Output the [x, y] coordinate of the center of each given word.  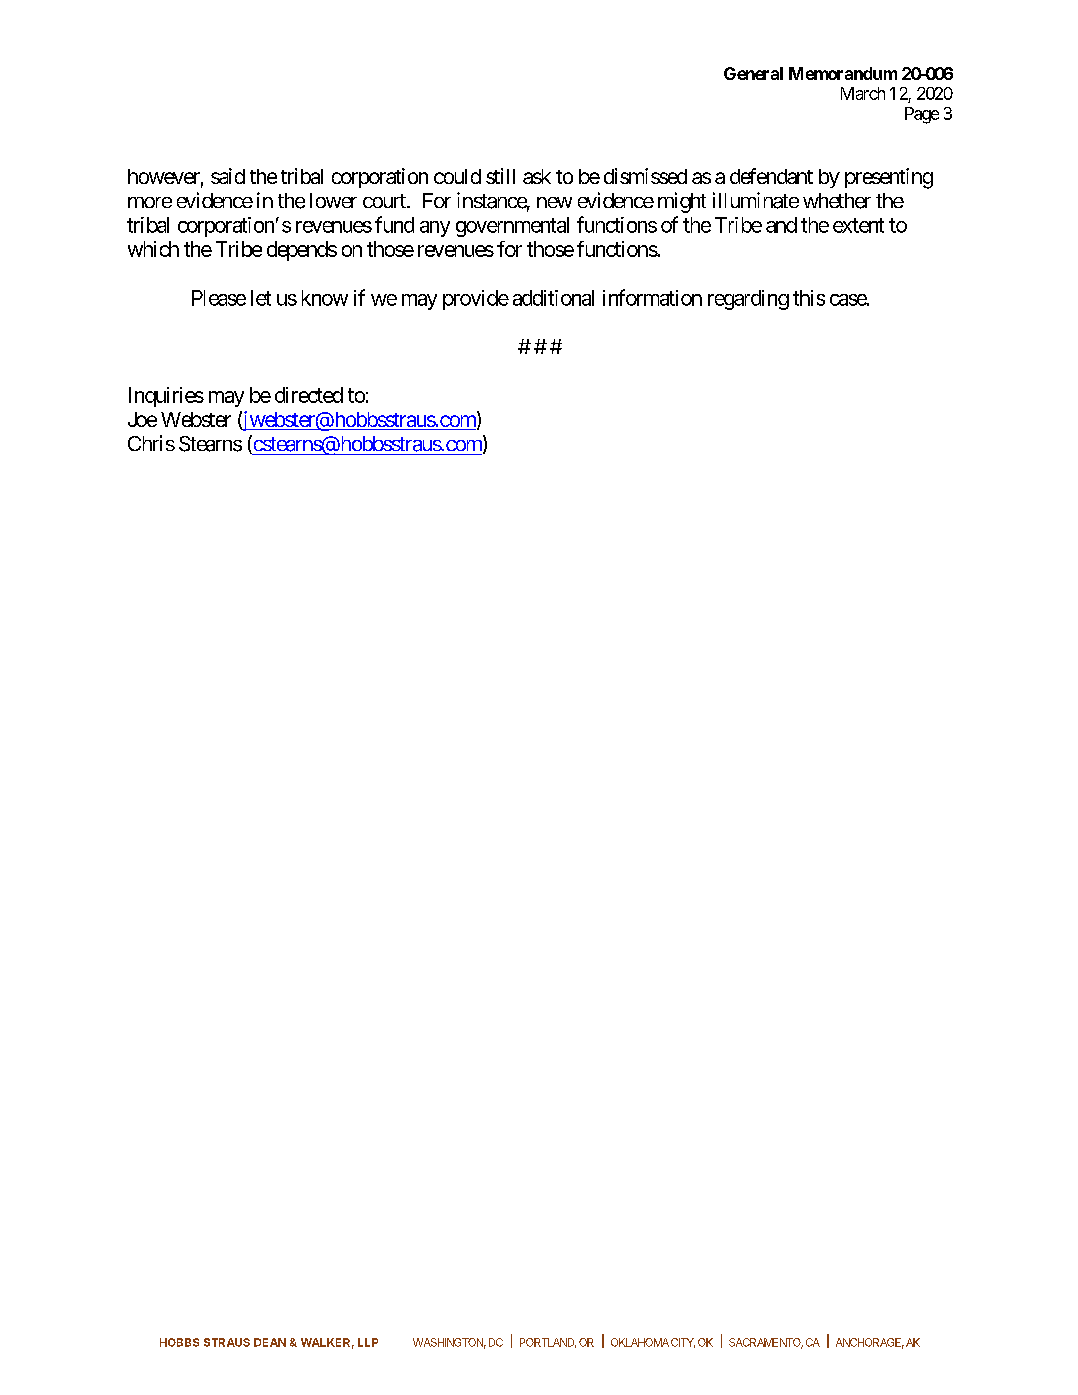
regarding [748, 300]
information [652, 297]
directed [309, 395]
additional [553, 298]
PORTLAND [548, 1343]
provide [476, 300]
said [228, 176]
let [261, 298]
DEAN [270, 1342]
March [863, 93]
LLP [368, 1342]
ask [537, 176]
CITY [683, 1343]
